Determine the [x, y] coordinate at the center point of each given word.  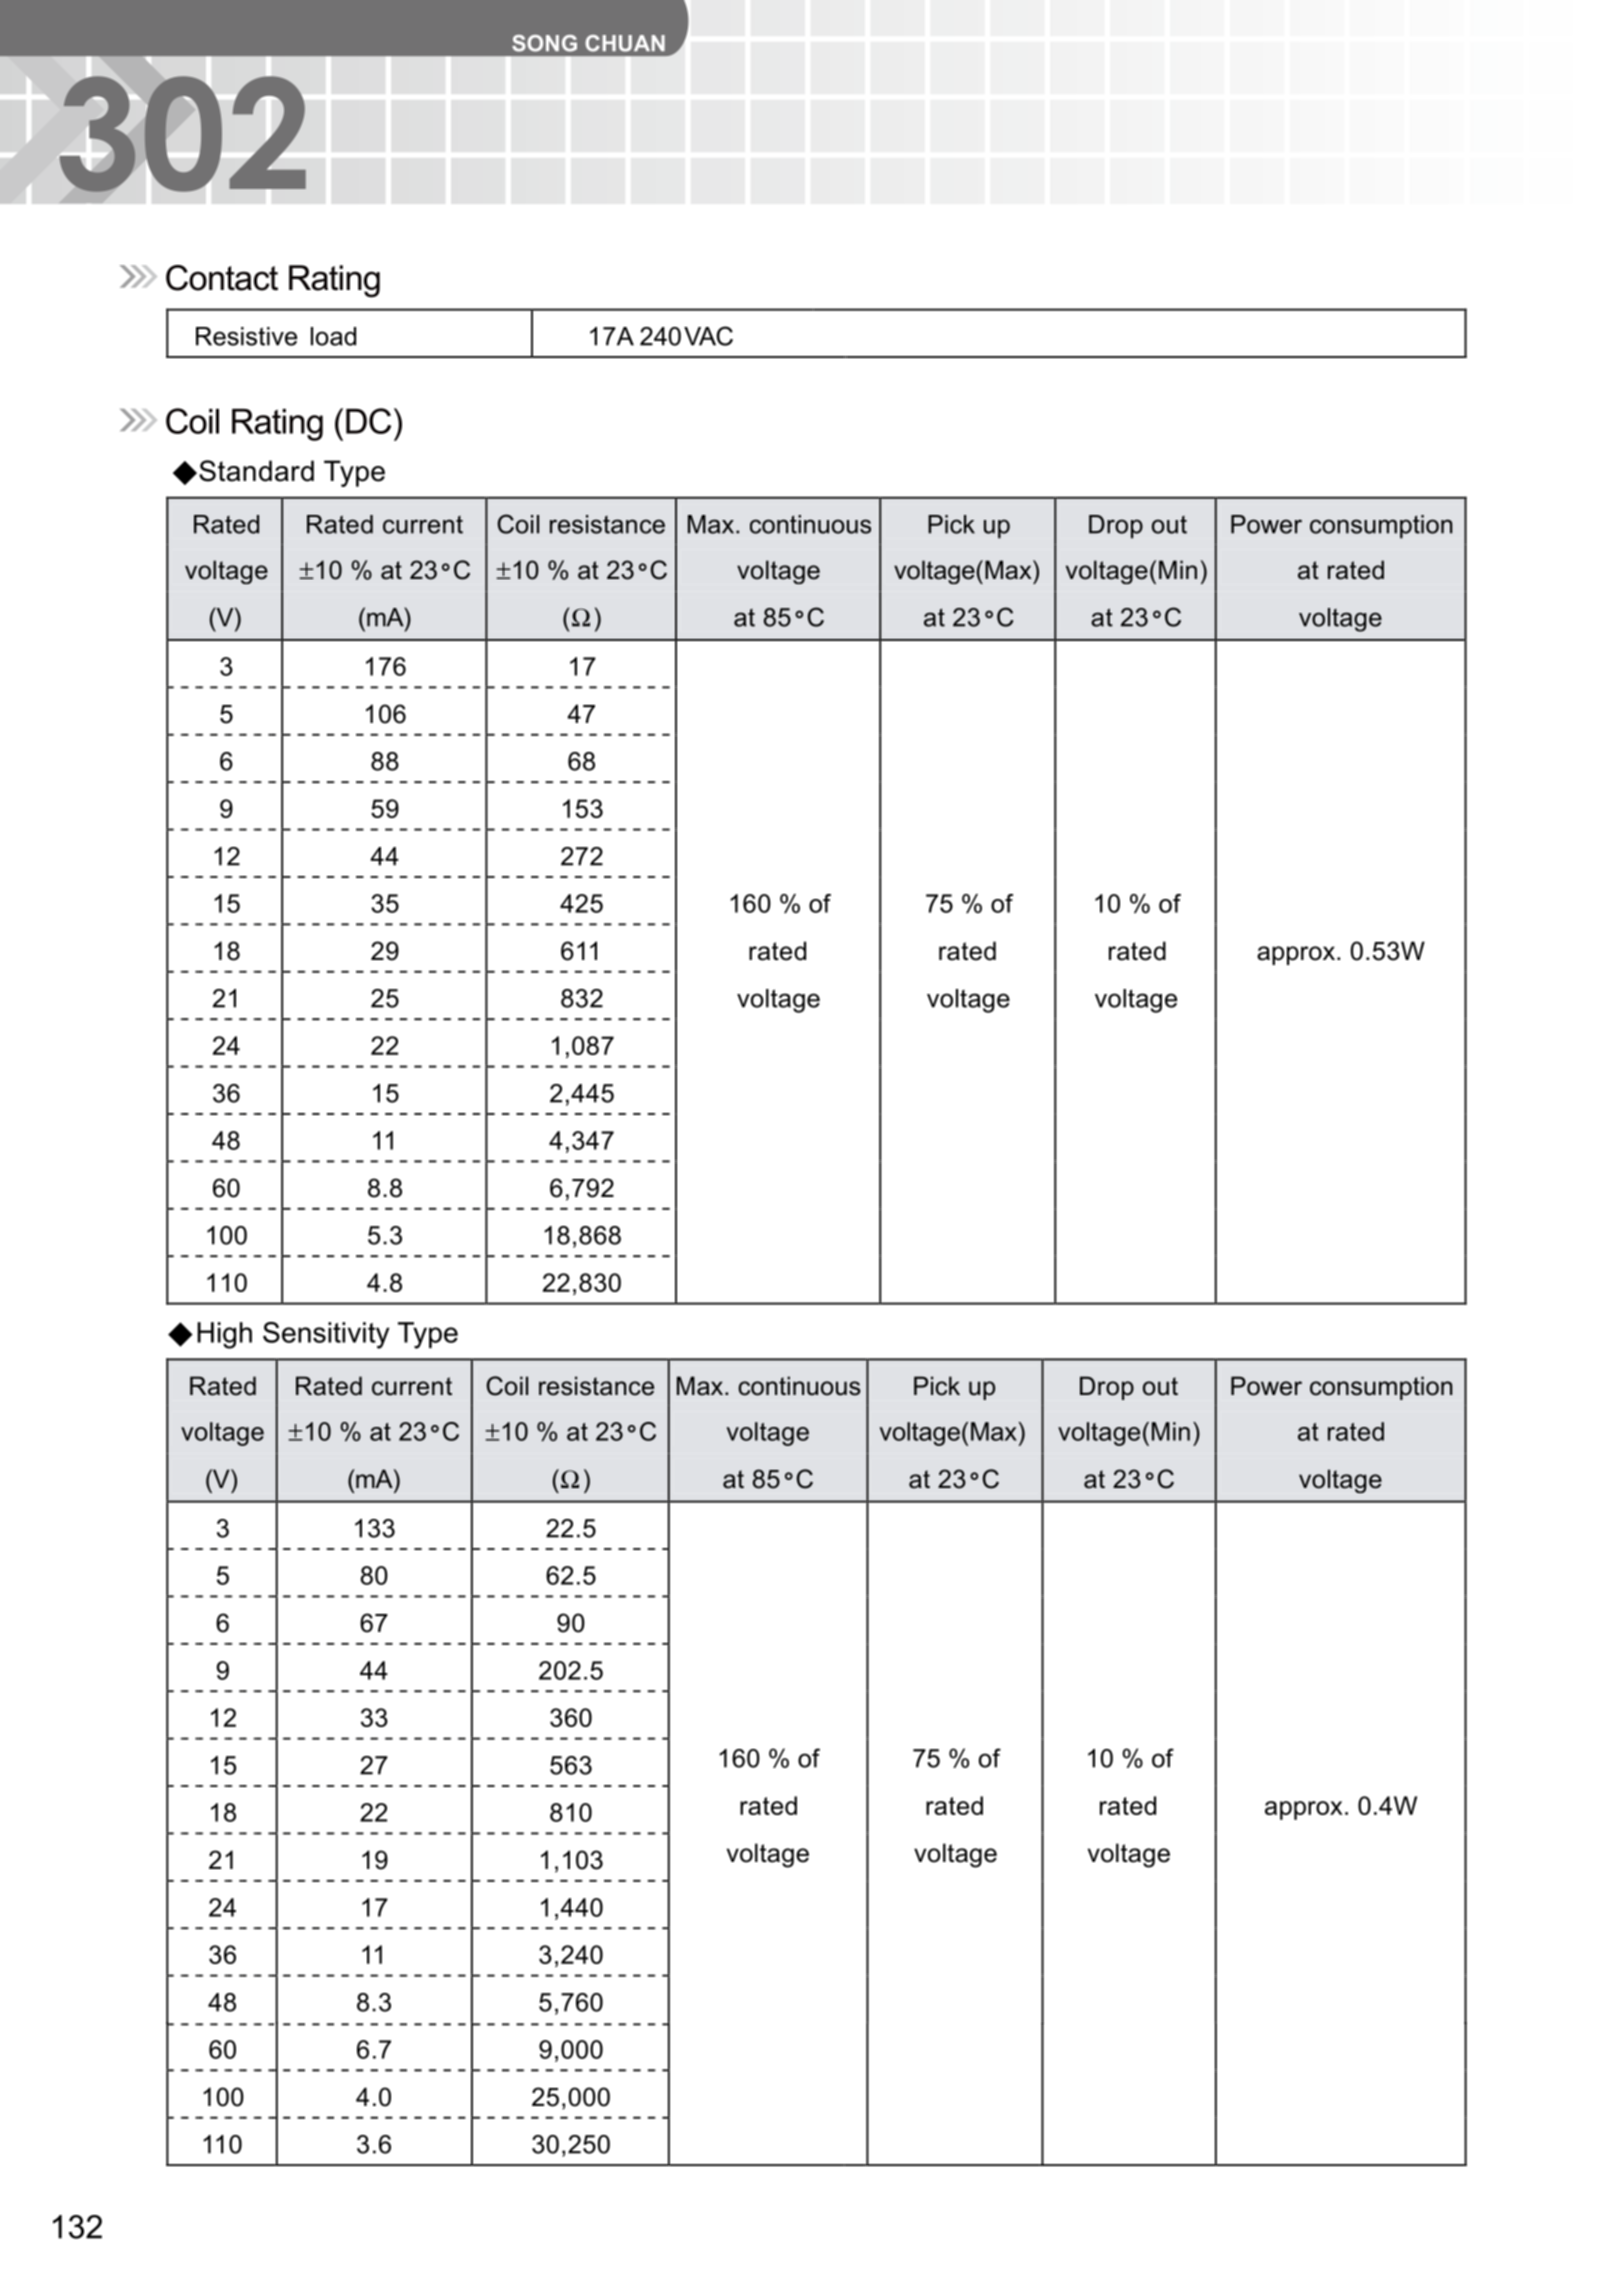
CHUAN [625, 43]
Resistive [246, 336]
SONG [544, 43]
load [333, 336]
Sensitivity [326, 1335]
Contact [222, 278]
